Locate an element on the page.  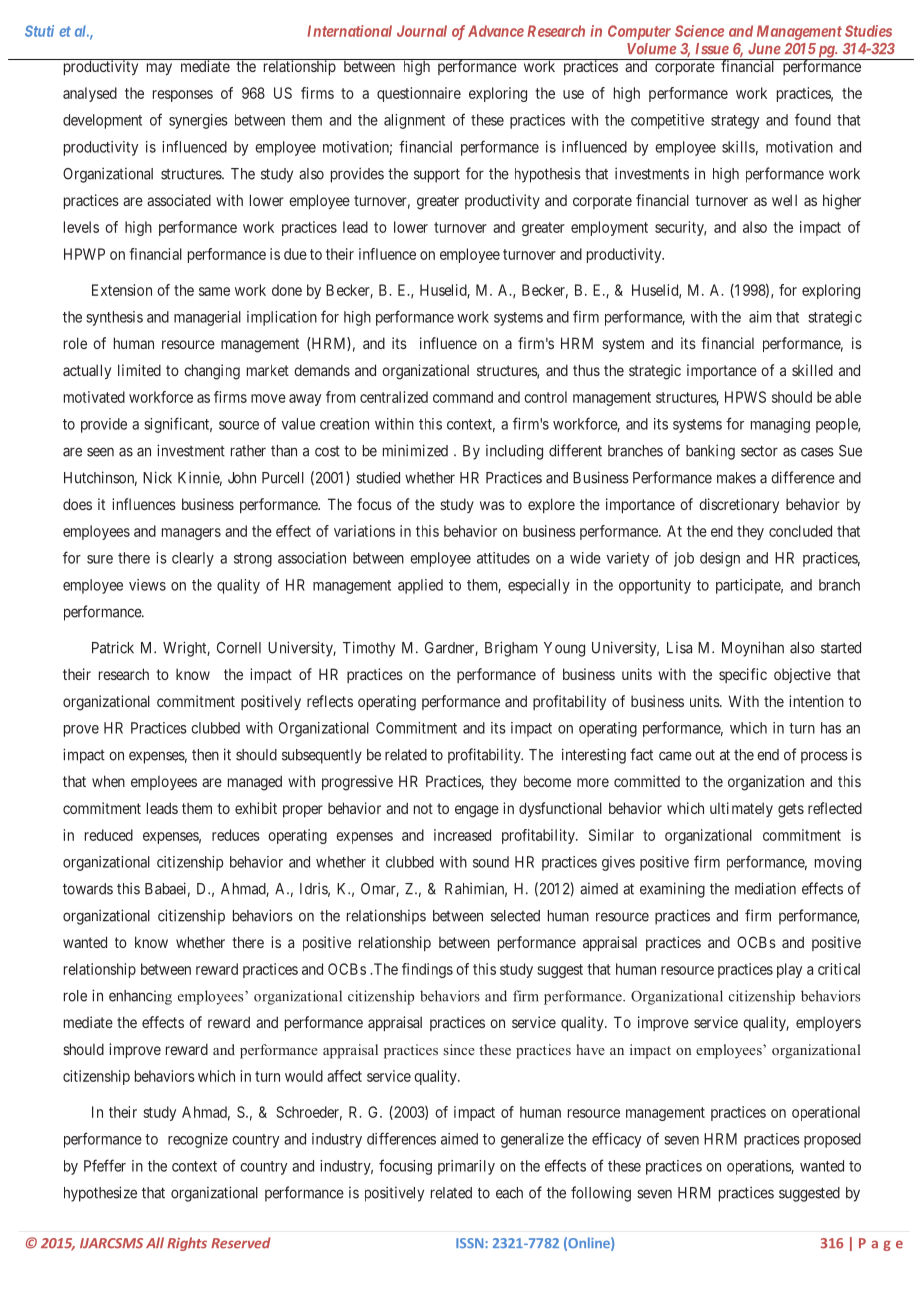
Advance is located at coordinates (496, 31).
